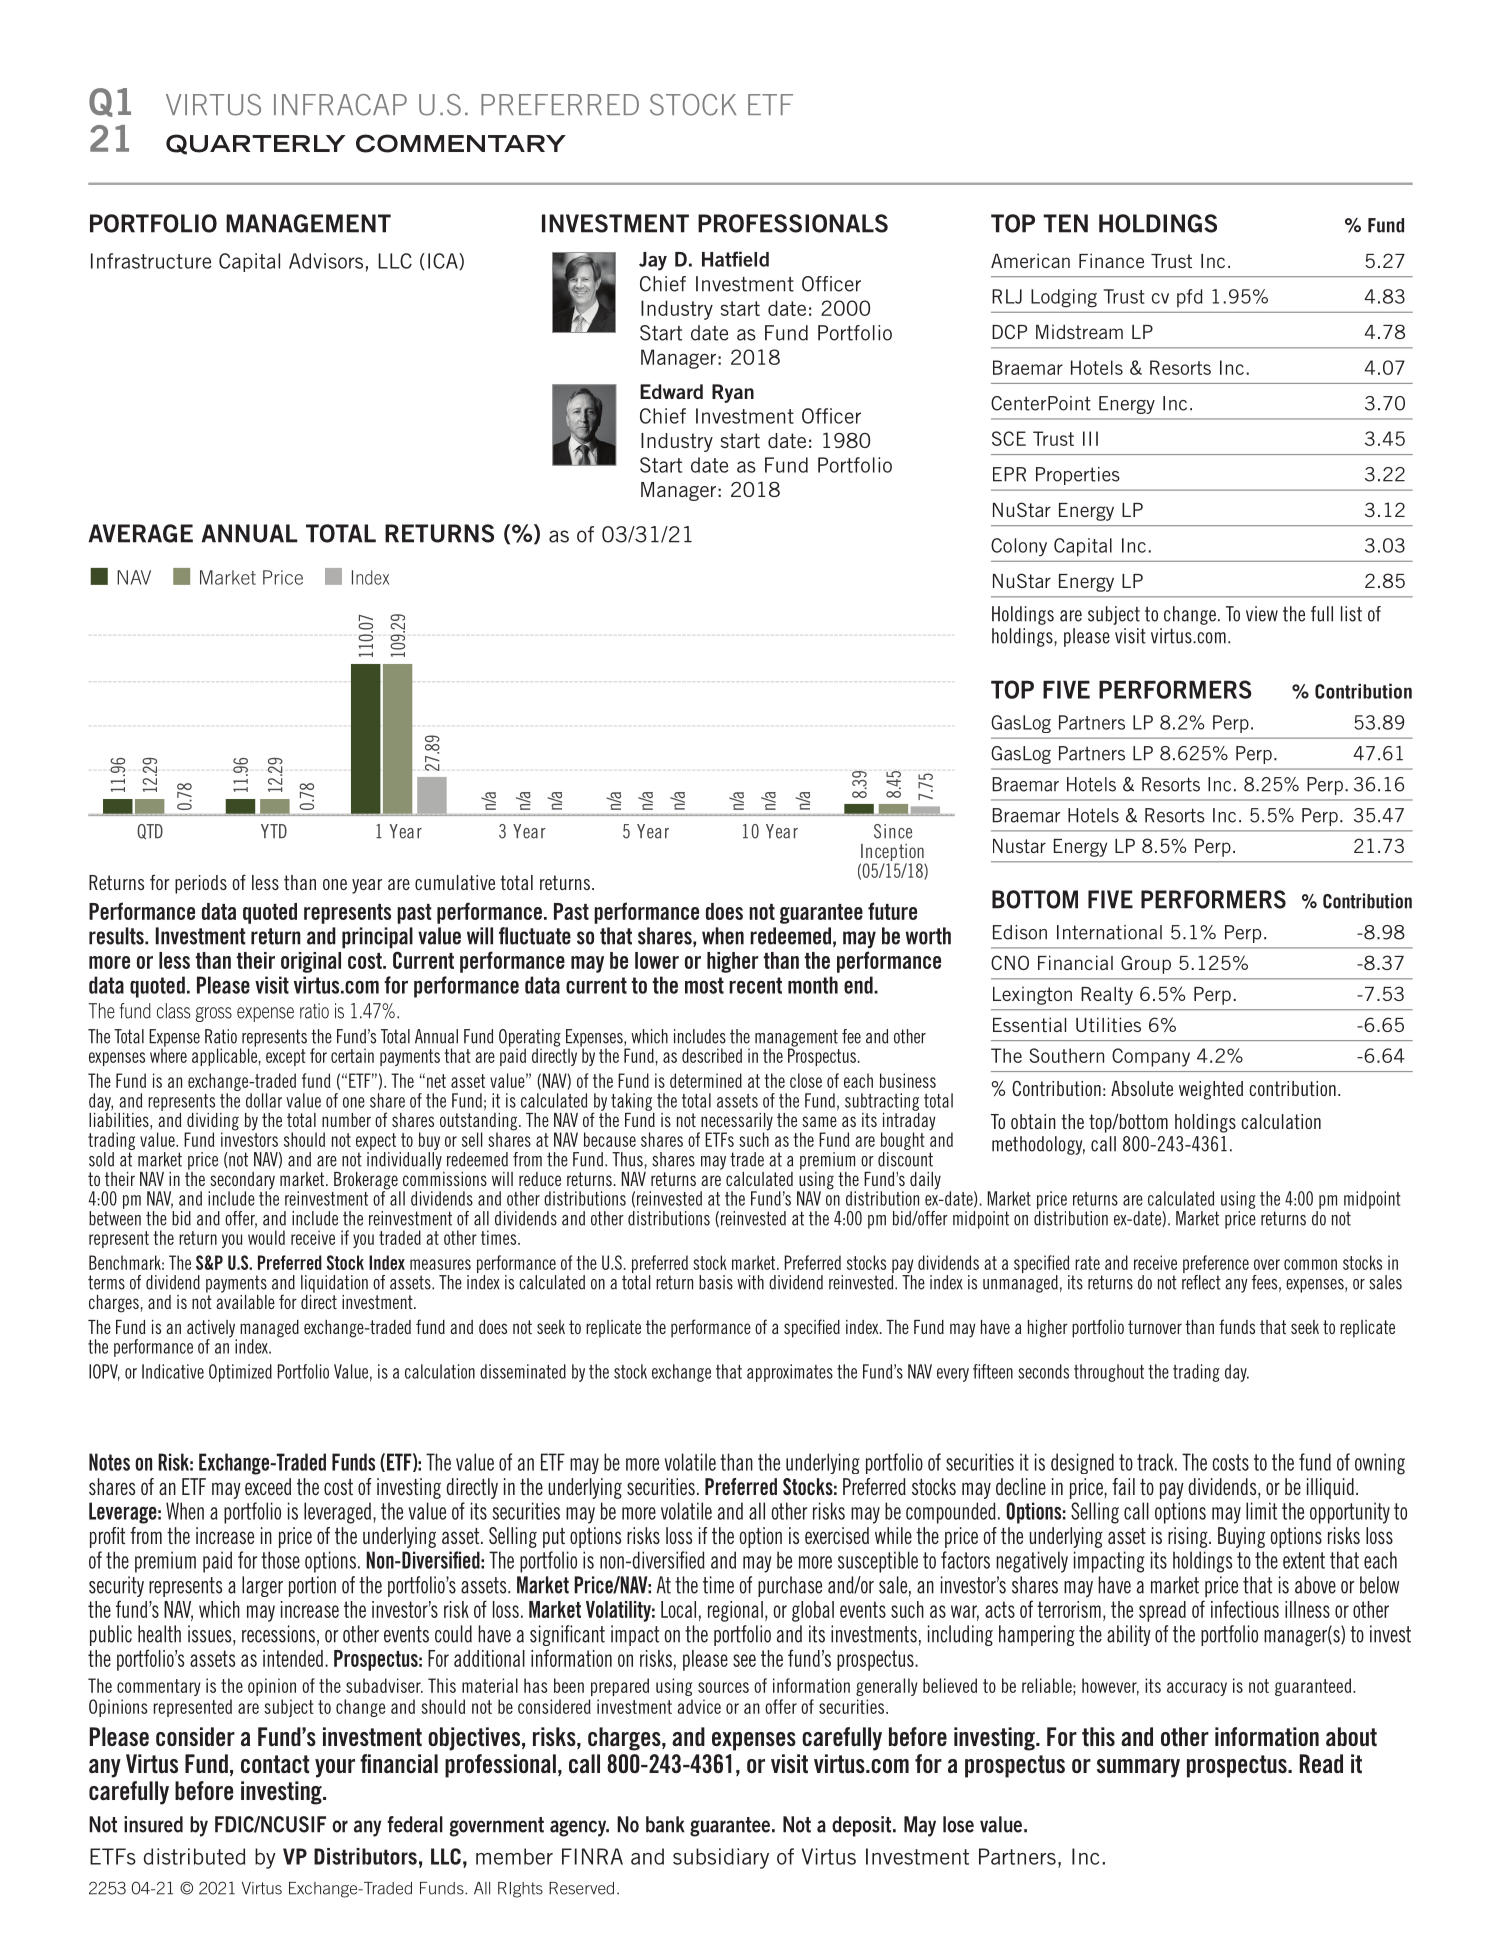 The image size is (1501, 1943). I want to click on Hatfield, so click(735, 259).
